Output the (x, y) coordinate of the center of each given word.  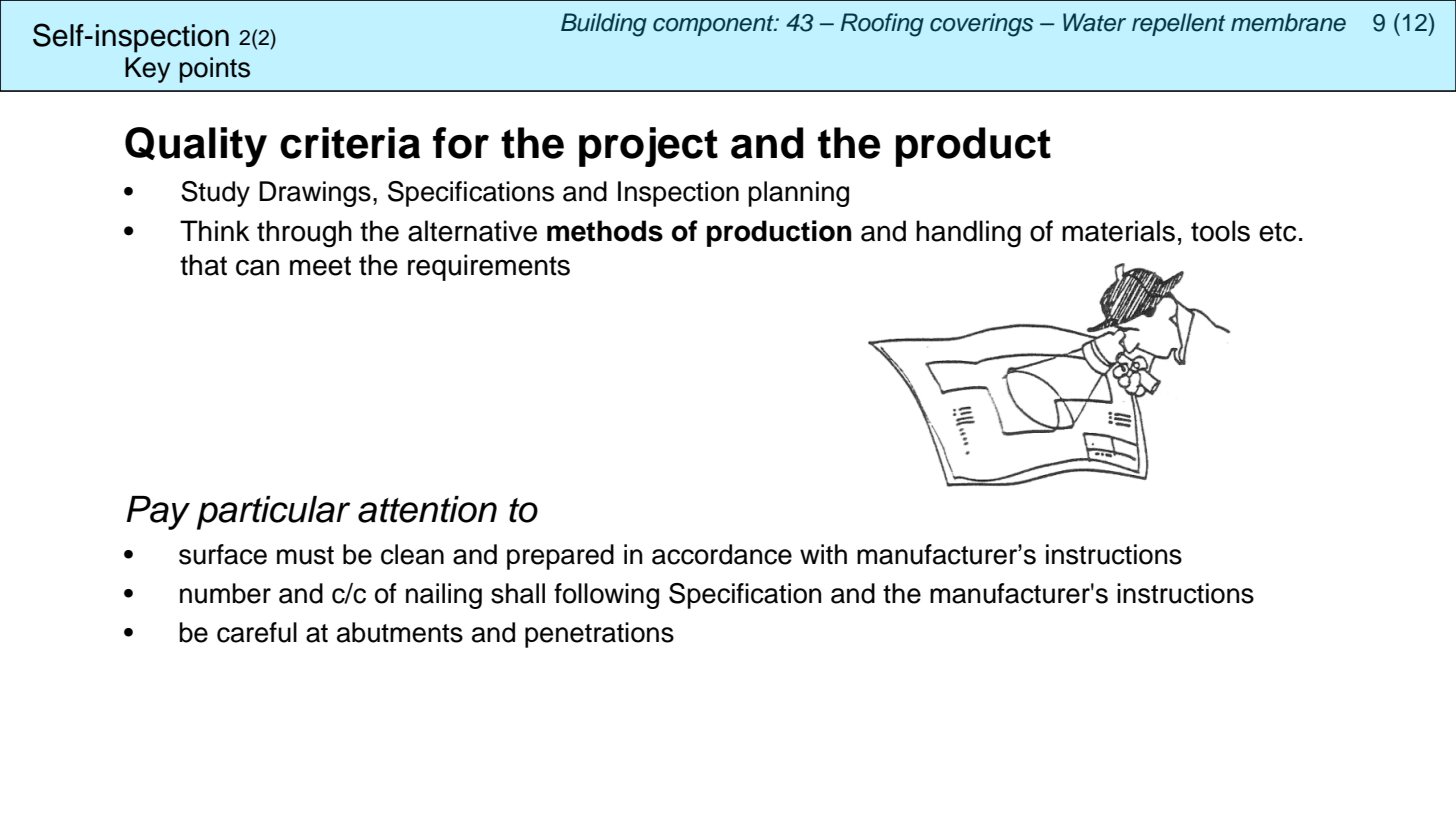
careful (257, 632)
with (823, 554)
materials (1118, 231)
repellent (1178, 24)
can (257, 267)
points (215, 70)
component (714, 25)
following (606, 596)
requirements (489, 267)
